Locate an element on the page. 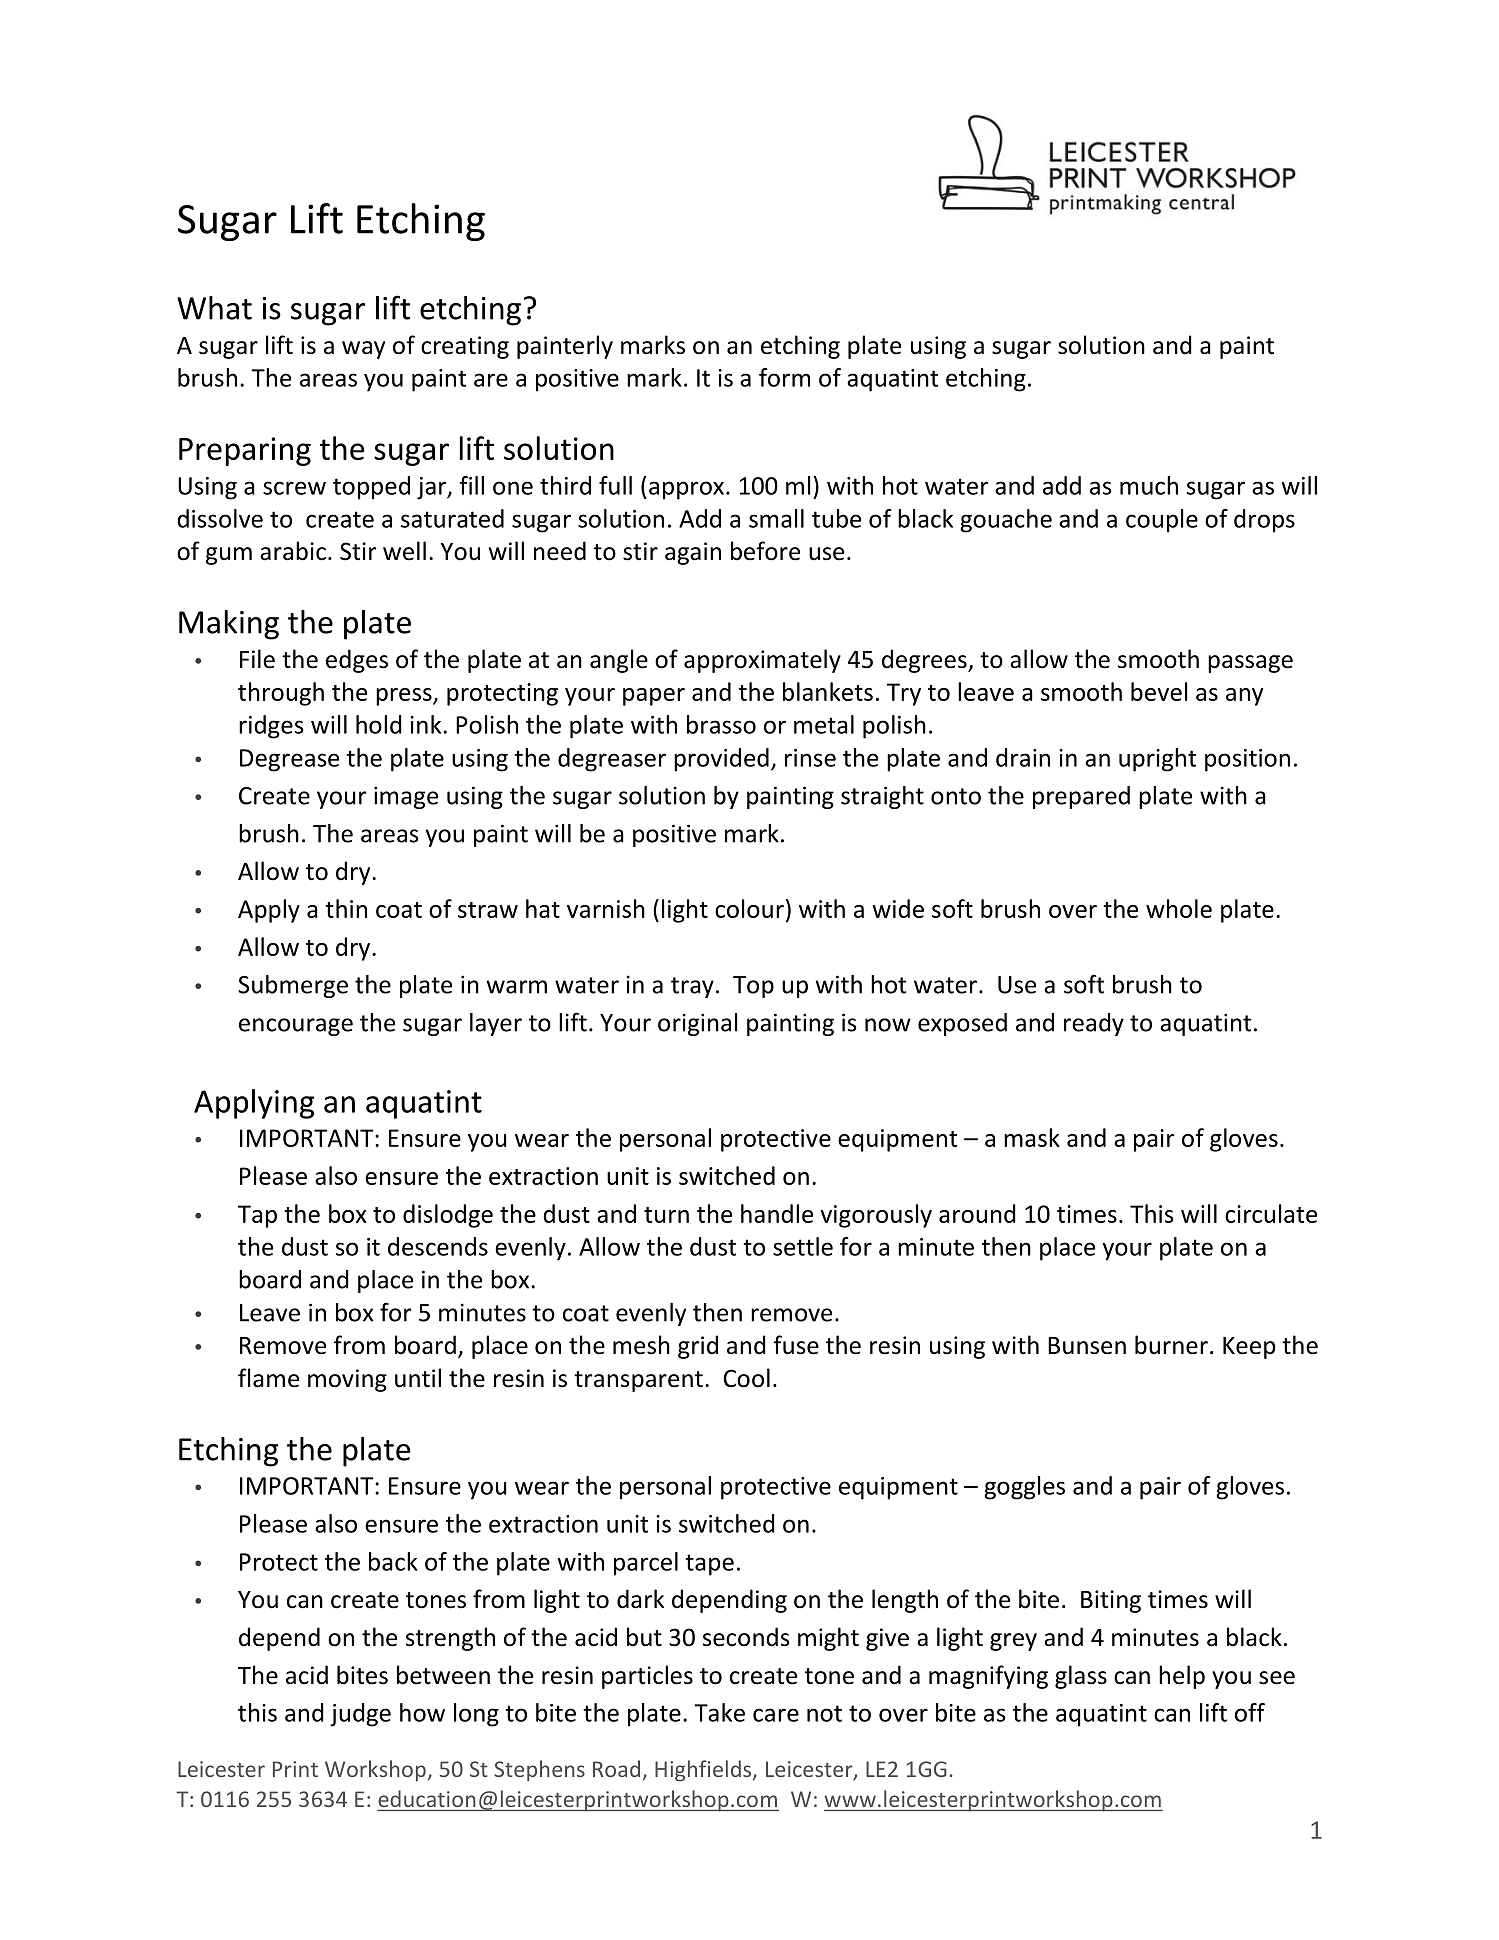 The image size is (1499, 1940). encourage is located at coordinates (296, 1027).
